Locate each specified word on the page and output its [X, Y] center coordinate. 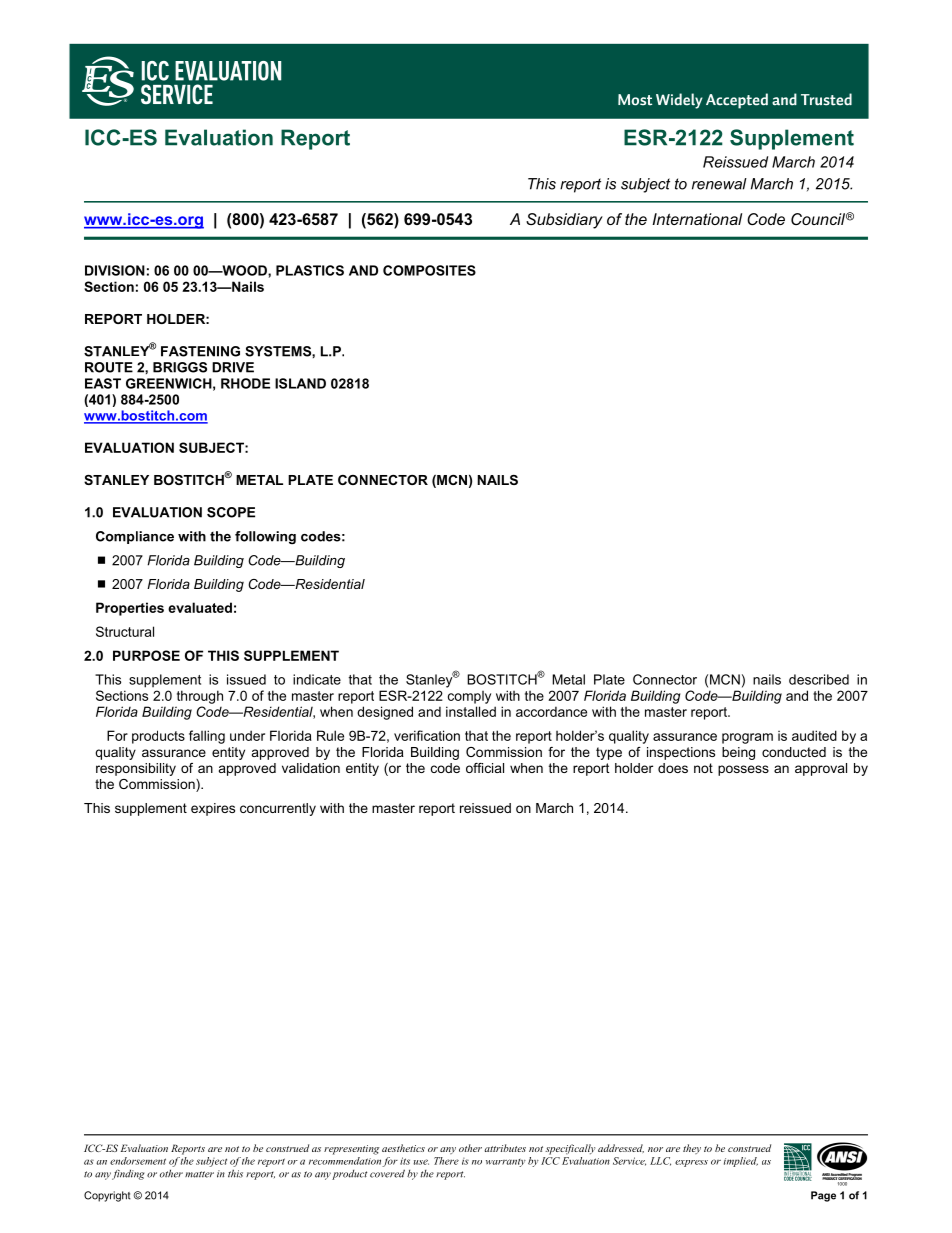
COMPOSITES [429, 270]
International [697, 219]
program [747, 738]
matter [199, 1174]
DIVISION [115, 270]
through [200, 697]
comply [469, 697]
